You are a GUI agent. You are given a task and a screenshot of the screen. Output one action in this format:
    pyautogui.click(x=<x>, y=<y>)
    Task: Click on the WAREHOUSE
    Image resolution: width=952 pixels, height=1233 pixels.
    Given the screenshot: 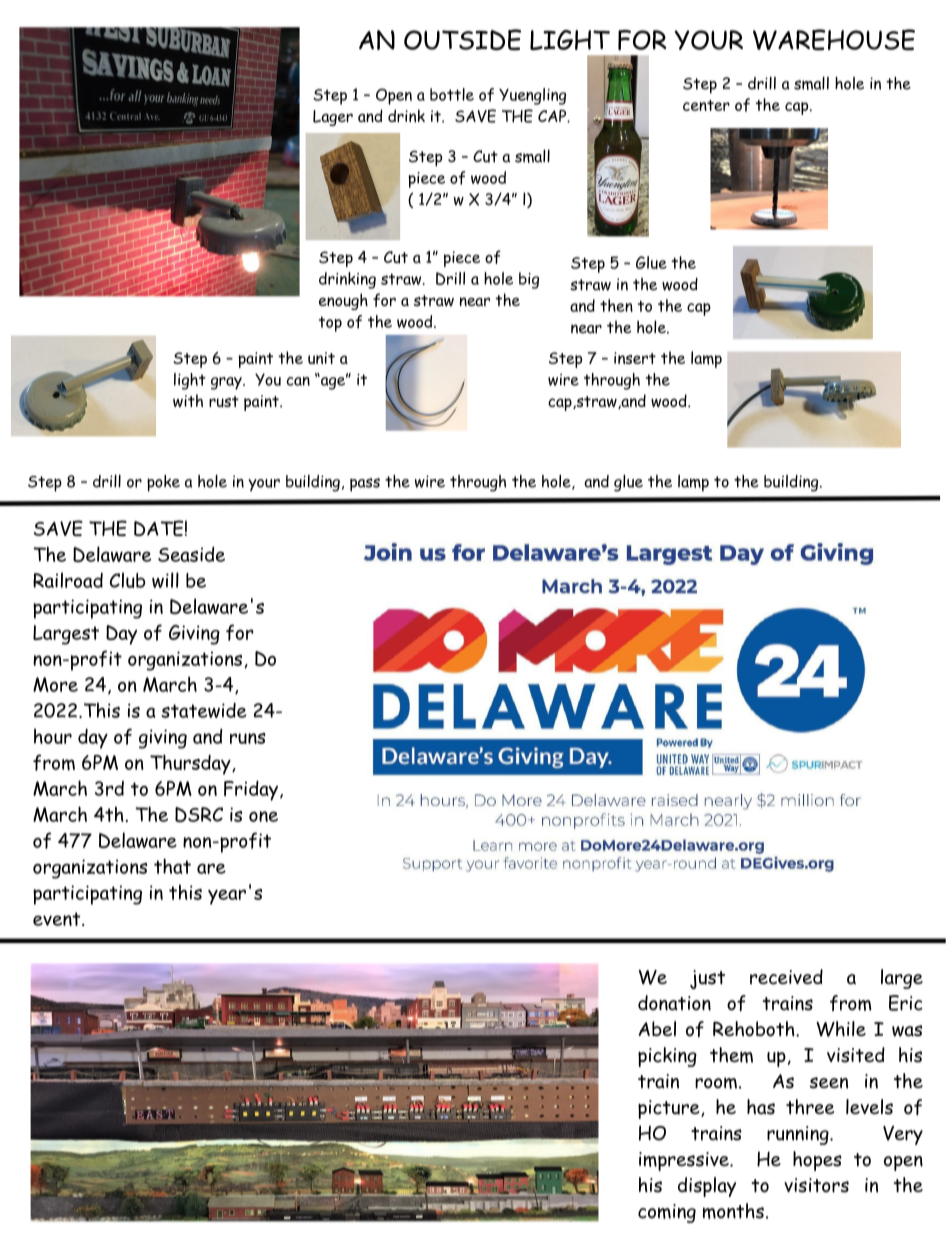 What is the action you would take?
    pyautogui.click(x=834, y=40)
